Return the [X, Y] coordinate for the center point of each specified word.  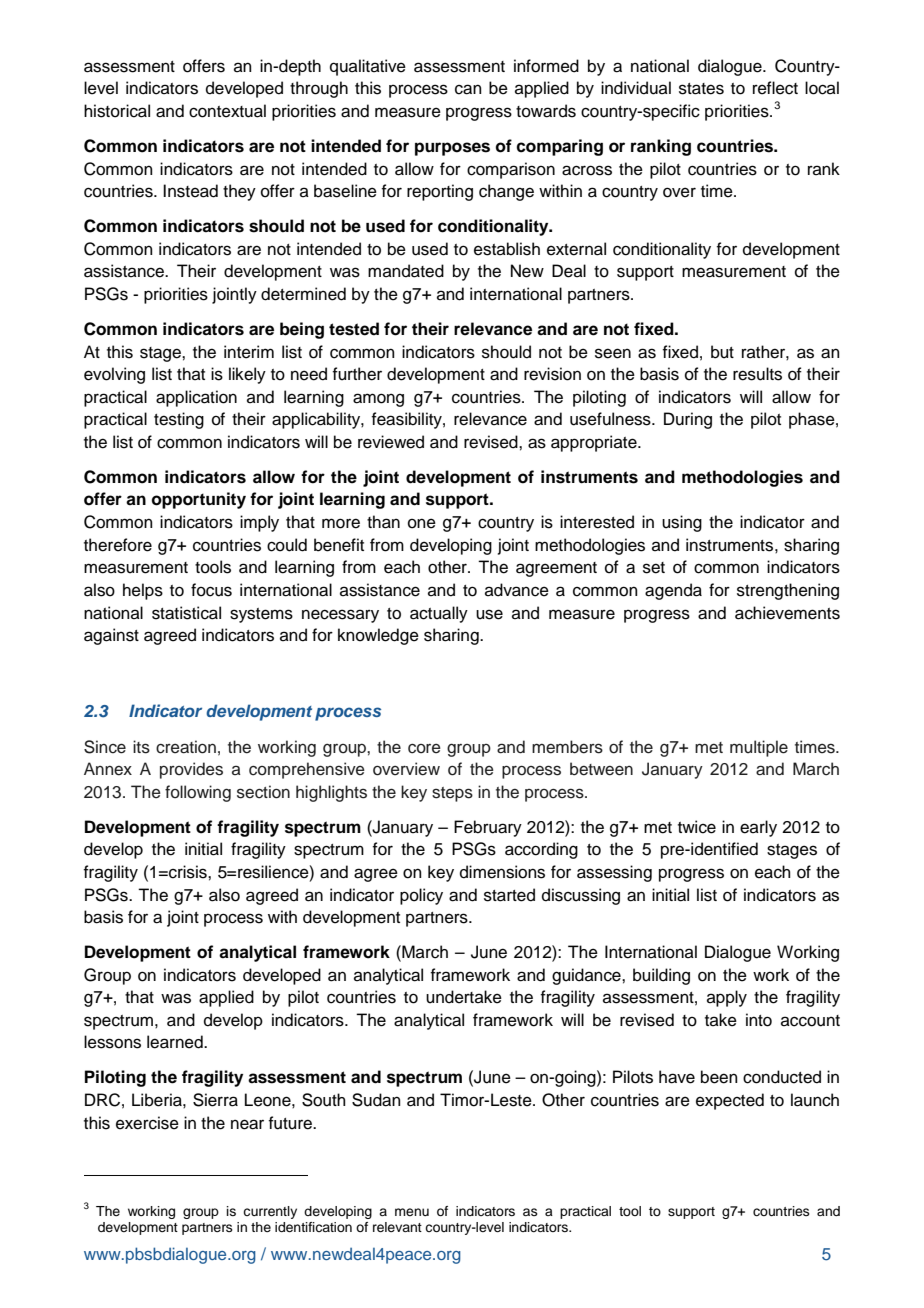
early [758, 828]
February [488, 828]
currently [270, 1212]
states [701, 89]
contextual [227, 111]
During [688, 420]
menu [412, 1212]
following [198, 793]
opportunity [199, 500]
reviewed [391, 442]
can [468, 89]
